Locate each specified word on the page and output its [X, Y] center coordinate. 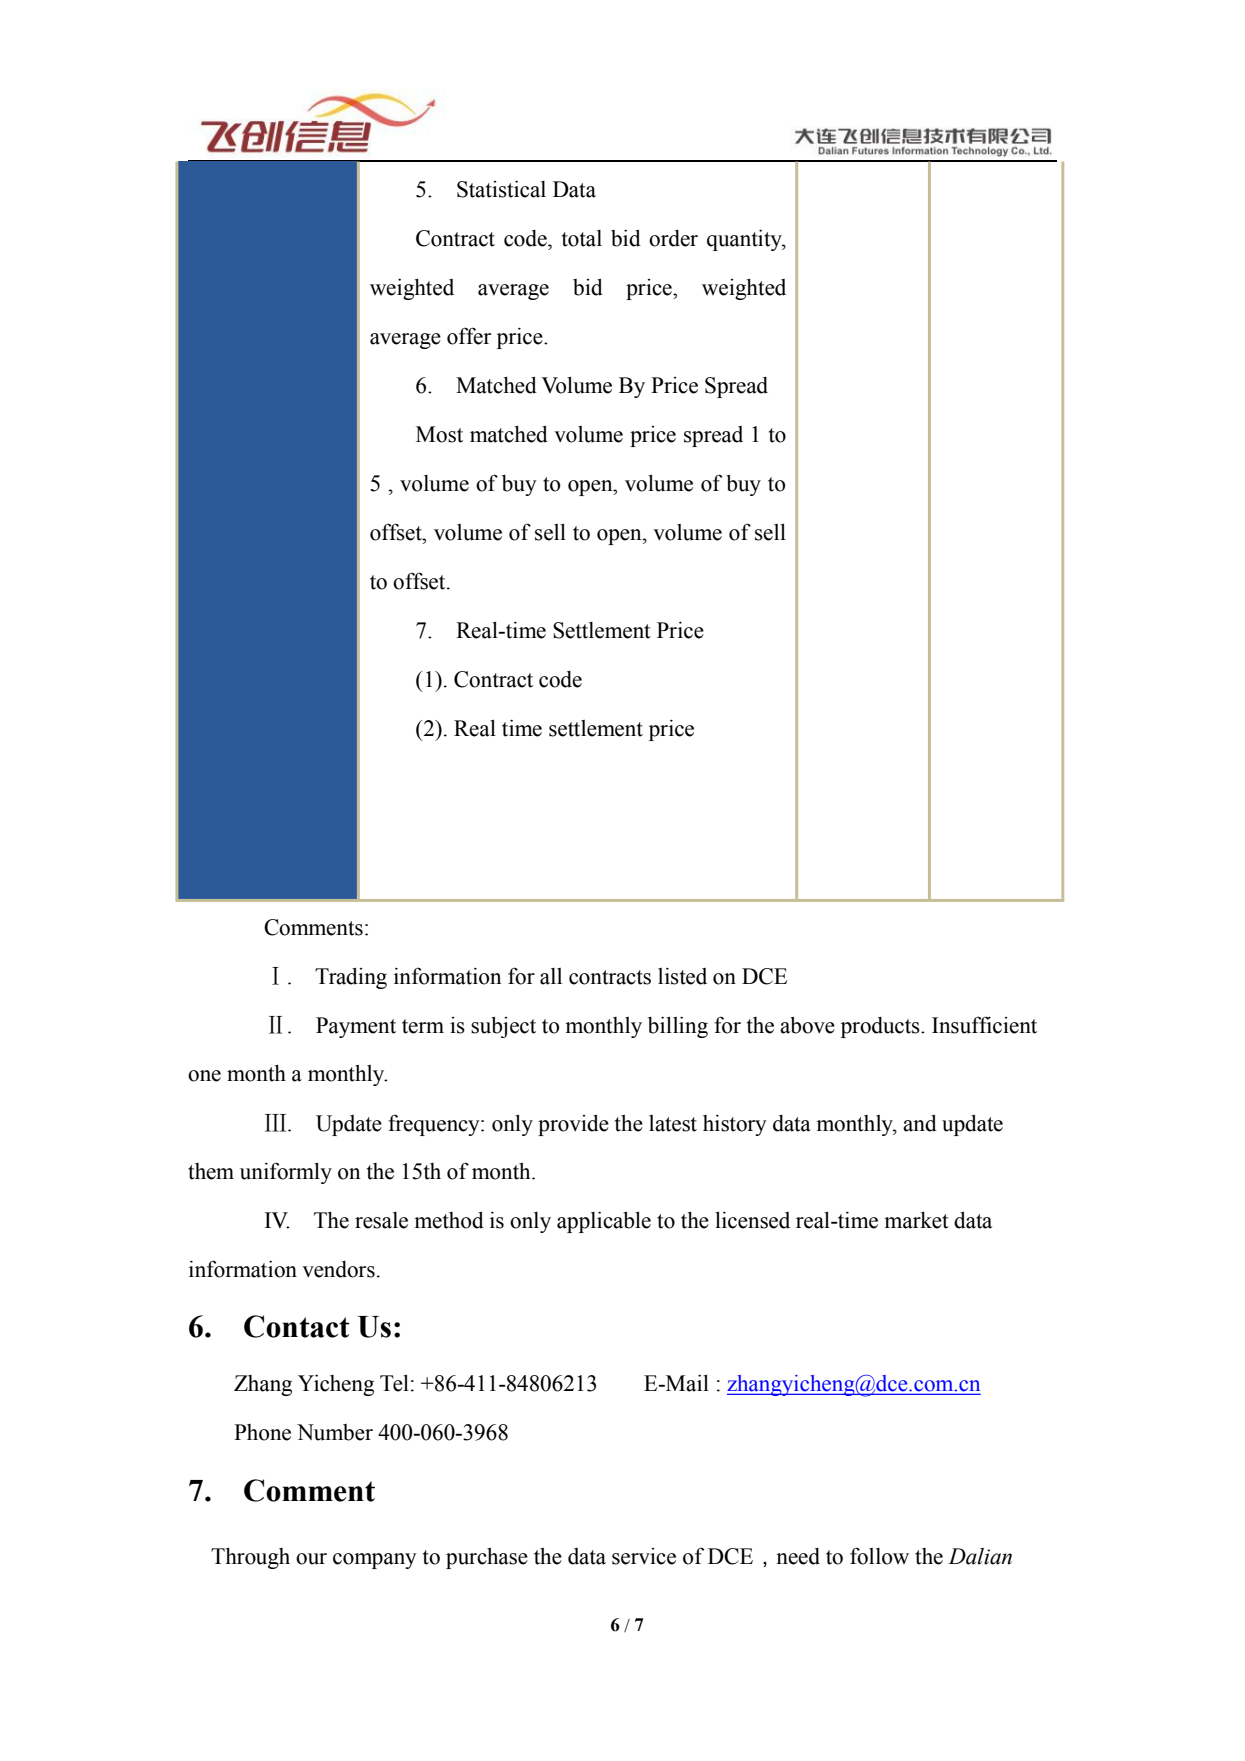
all [551, 976]
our [311, 1559]
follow [879, 1556]
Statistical [501, 189]
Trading [351, 978]
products [881, 1027]
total [582, 238]
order [673, 238]
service [644, 1556]
